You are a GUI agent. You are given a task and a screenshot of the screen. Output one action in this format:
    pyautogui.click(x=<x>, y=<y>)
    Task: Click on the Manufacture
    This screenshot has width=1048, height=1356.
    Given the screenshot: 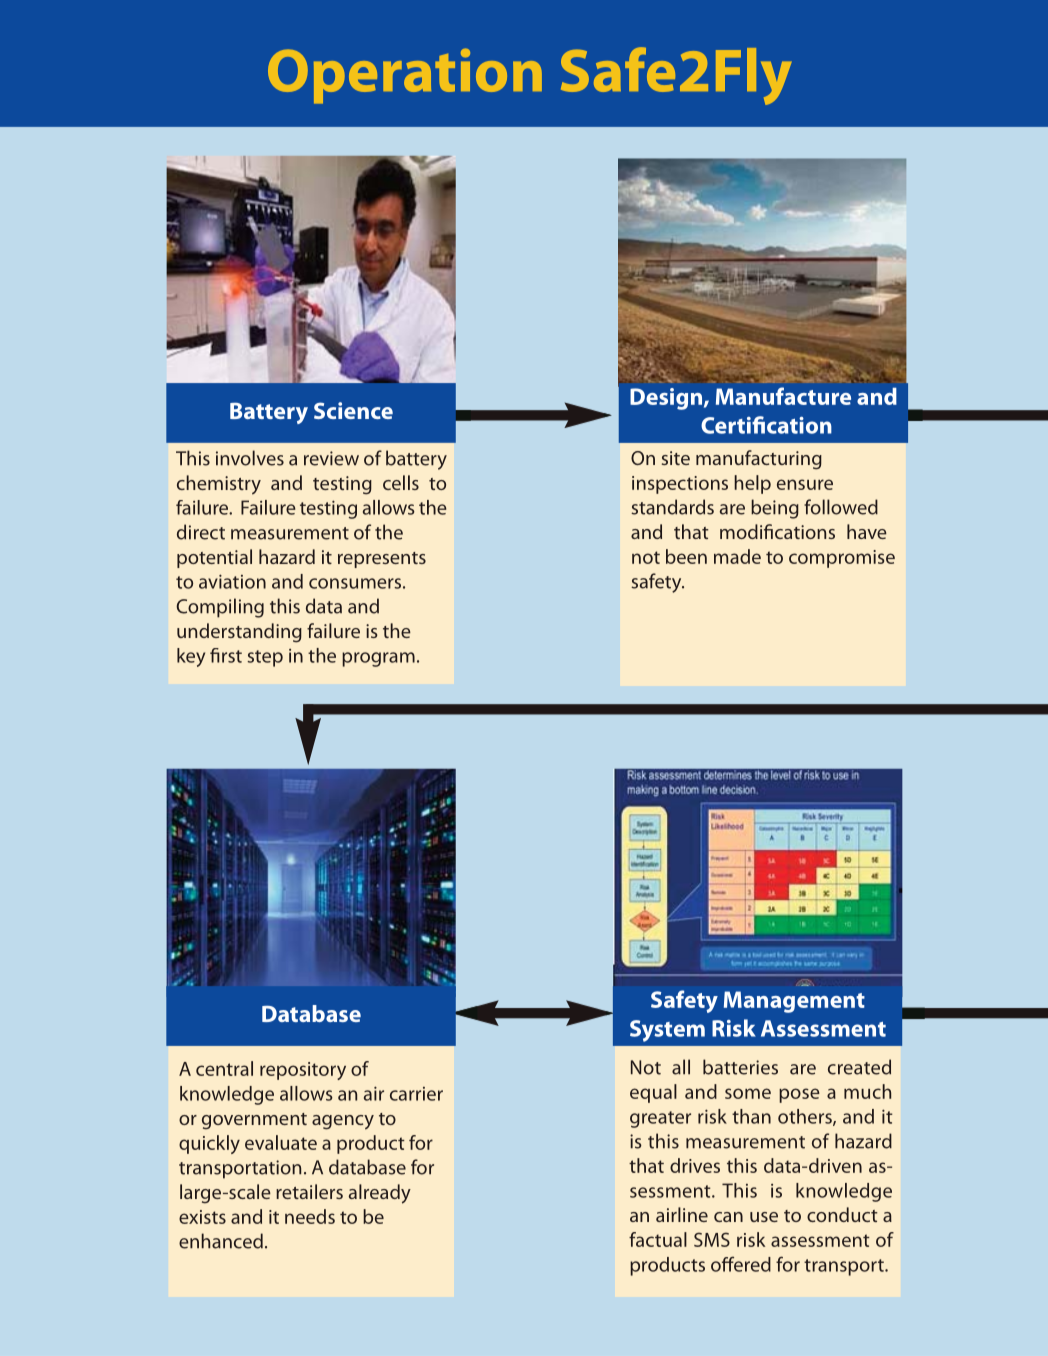 What is the action you would take?
    pyautogui.click(x=783, y=396)
